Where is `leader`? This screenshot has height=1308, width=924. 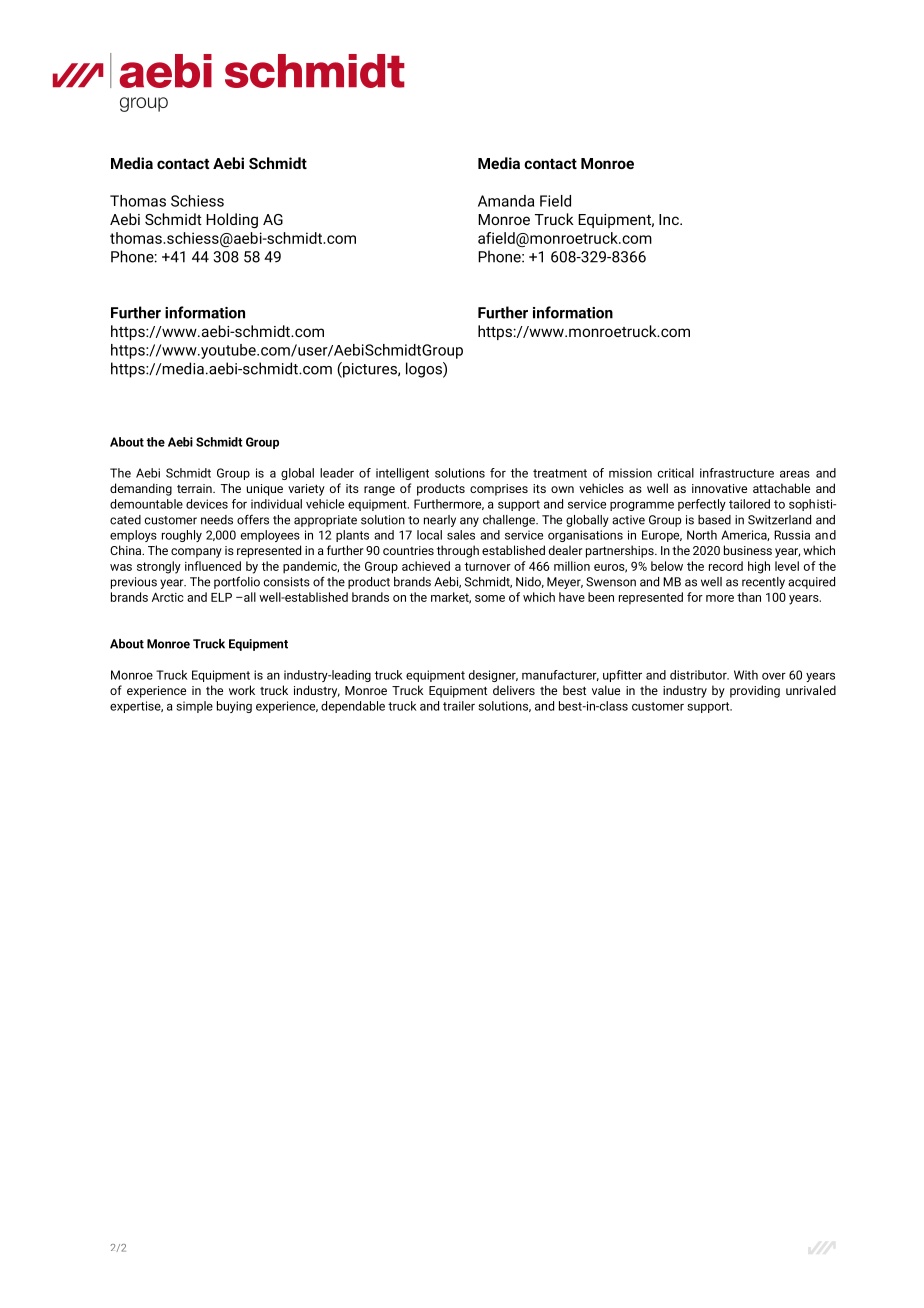 leader is located at coordinates (337, 473).
